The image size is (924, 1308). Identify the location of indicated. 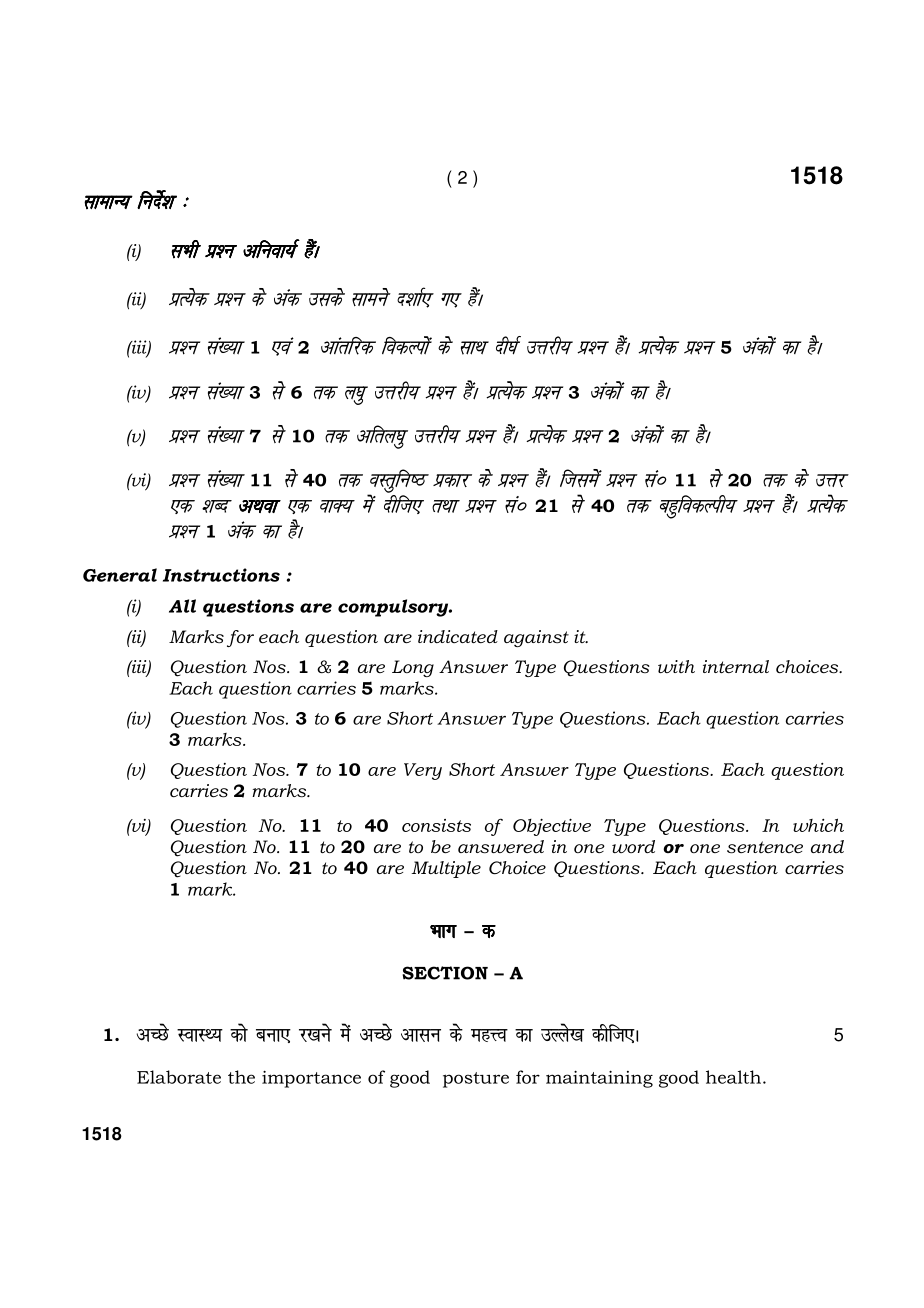
(458, 636).
